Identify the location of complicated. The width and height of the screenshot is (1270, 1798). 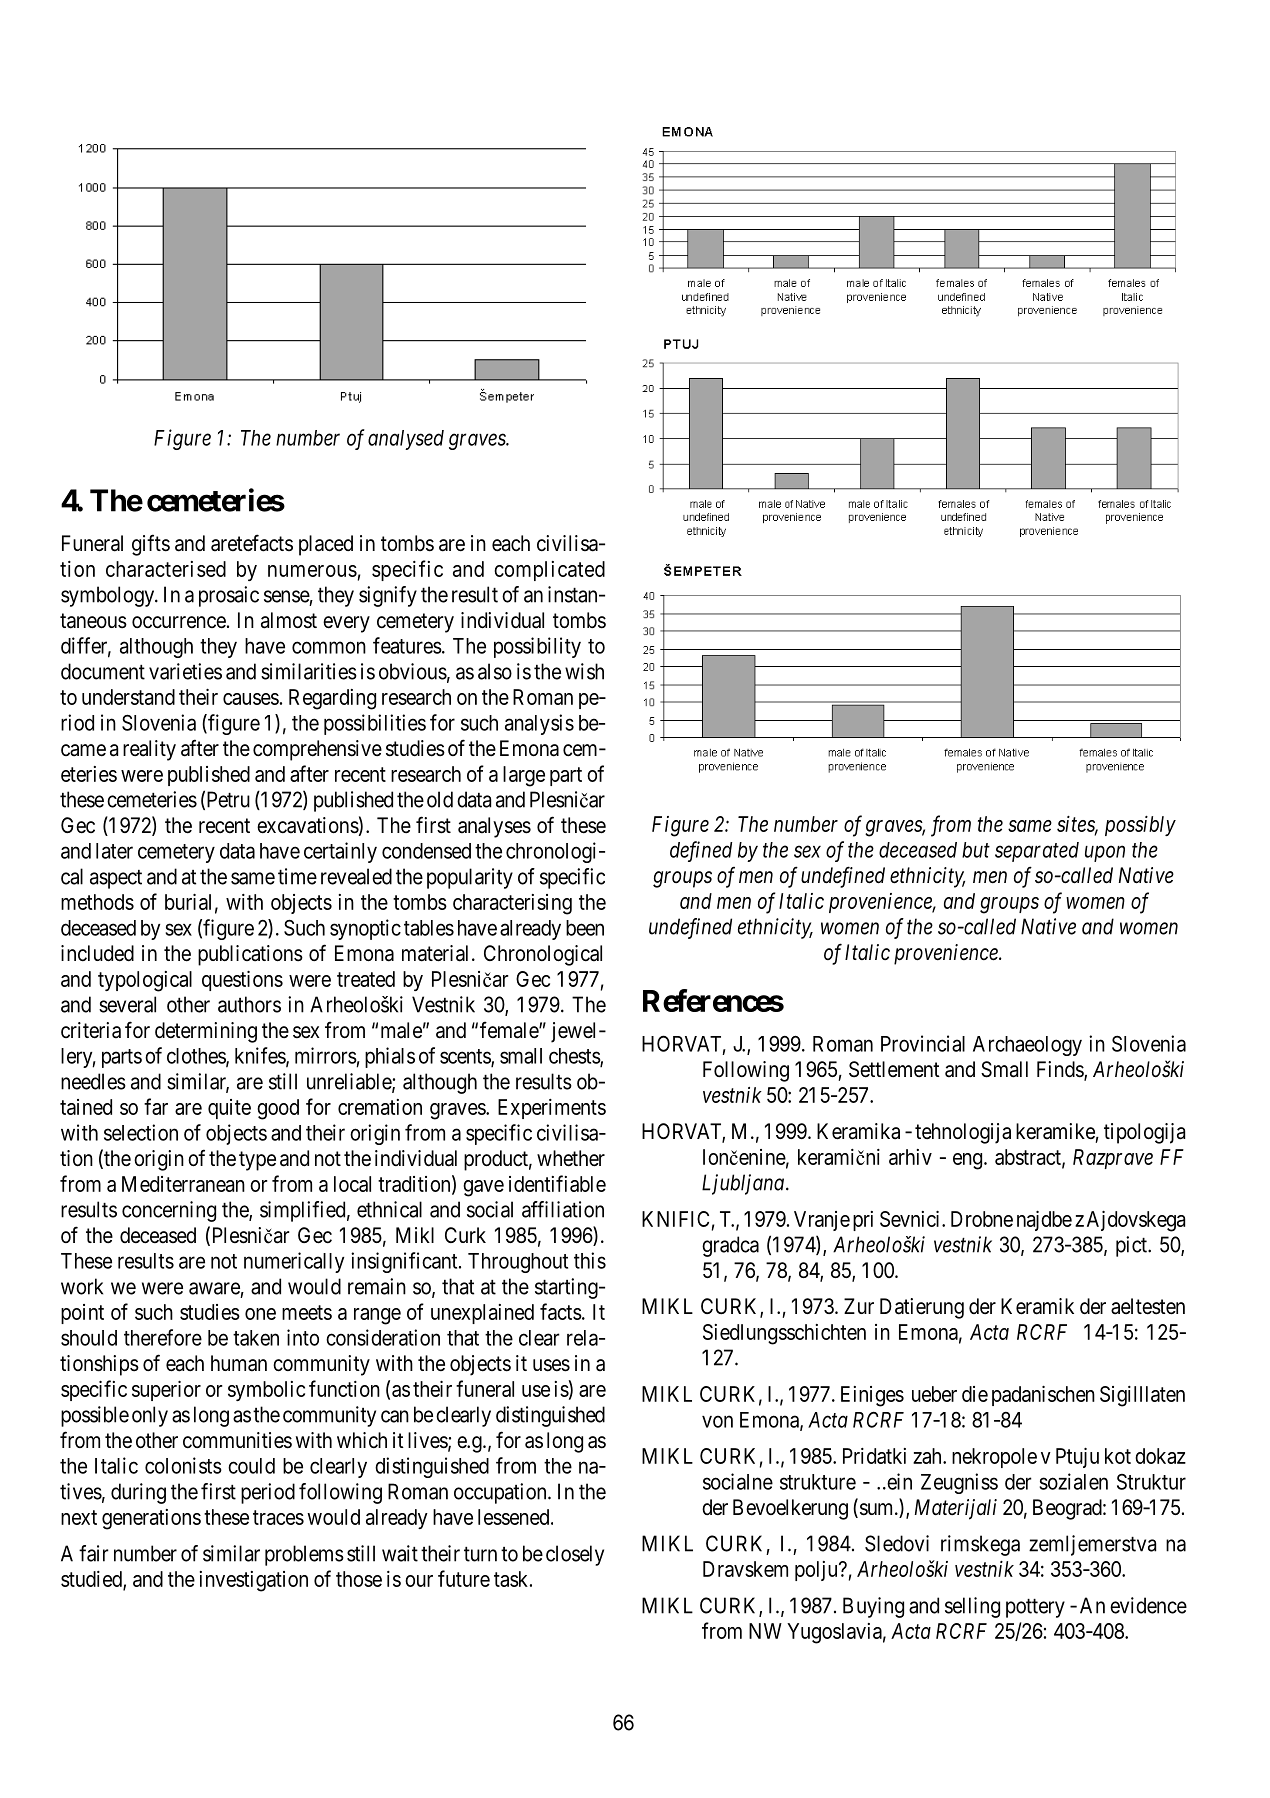
(549, 571).
